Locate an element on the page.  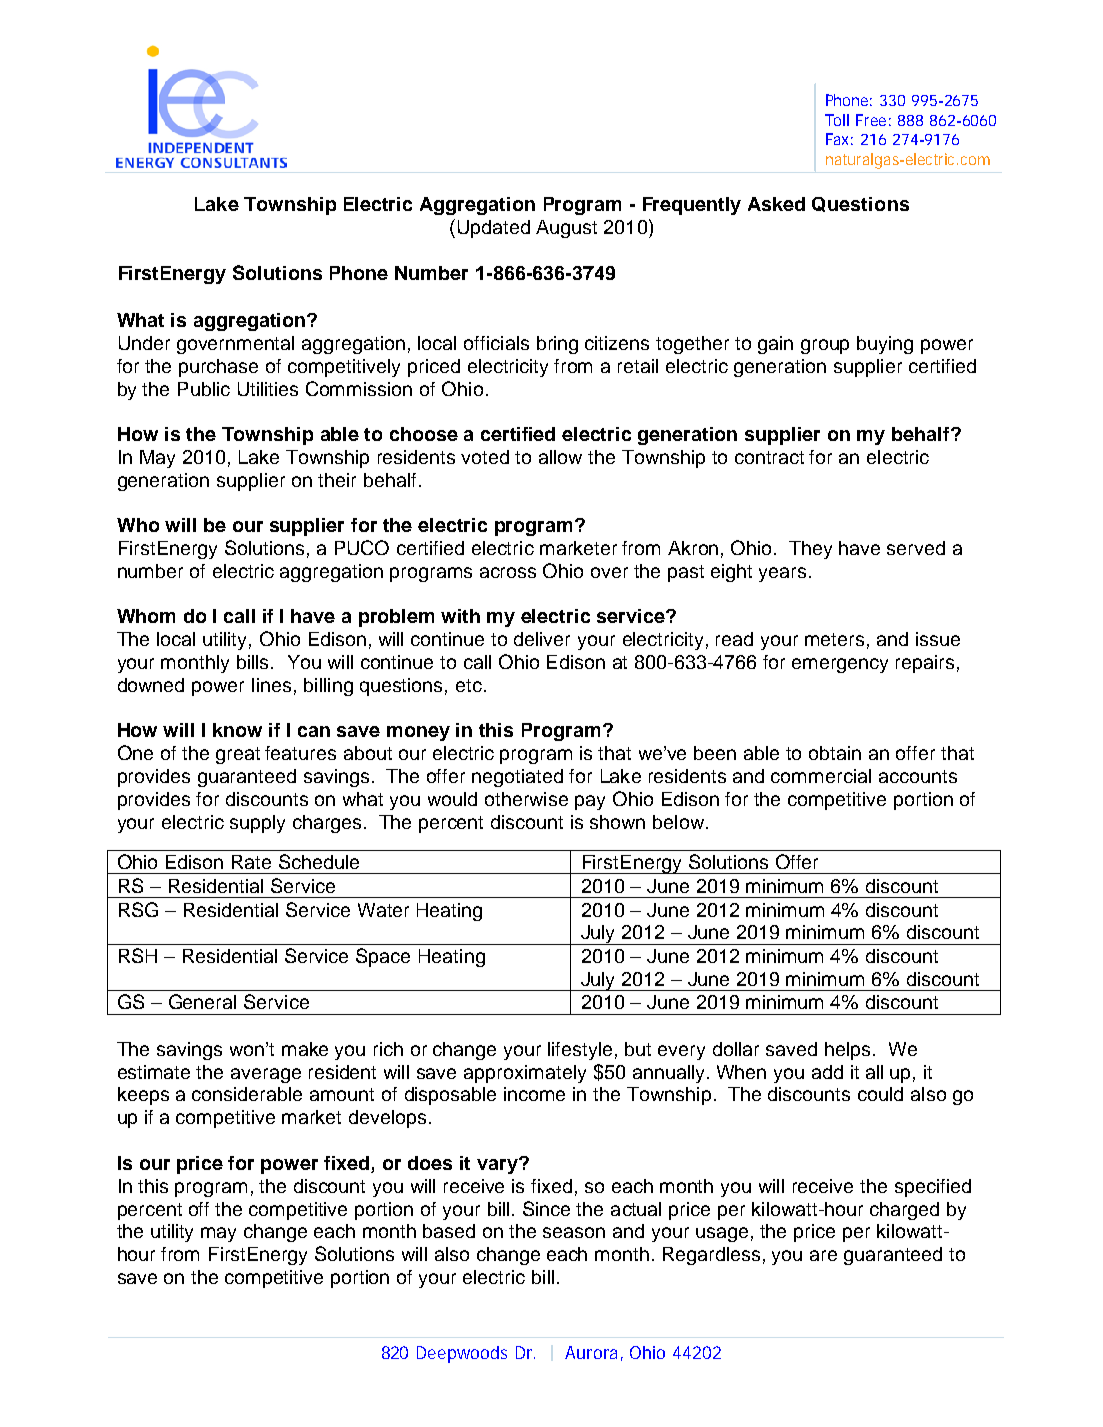
They is located at coordinates (810, 550).
